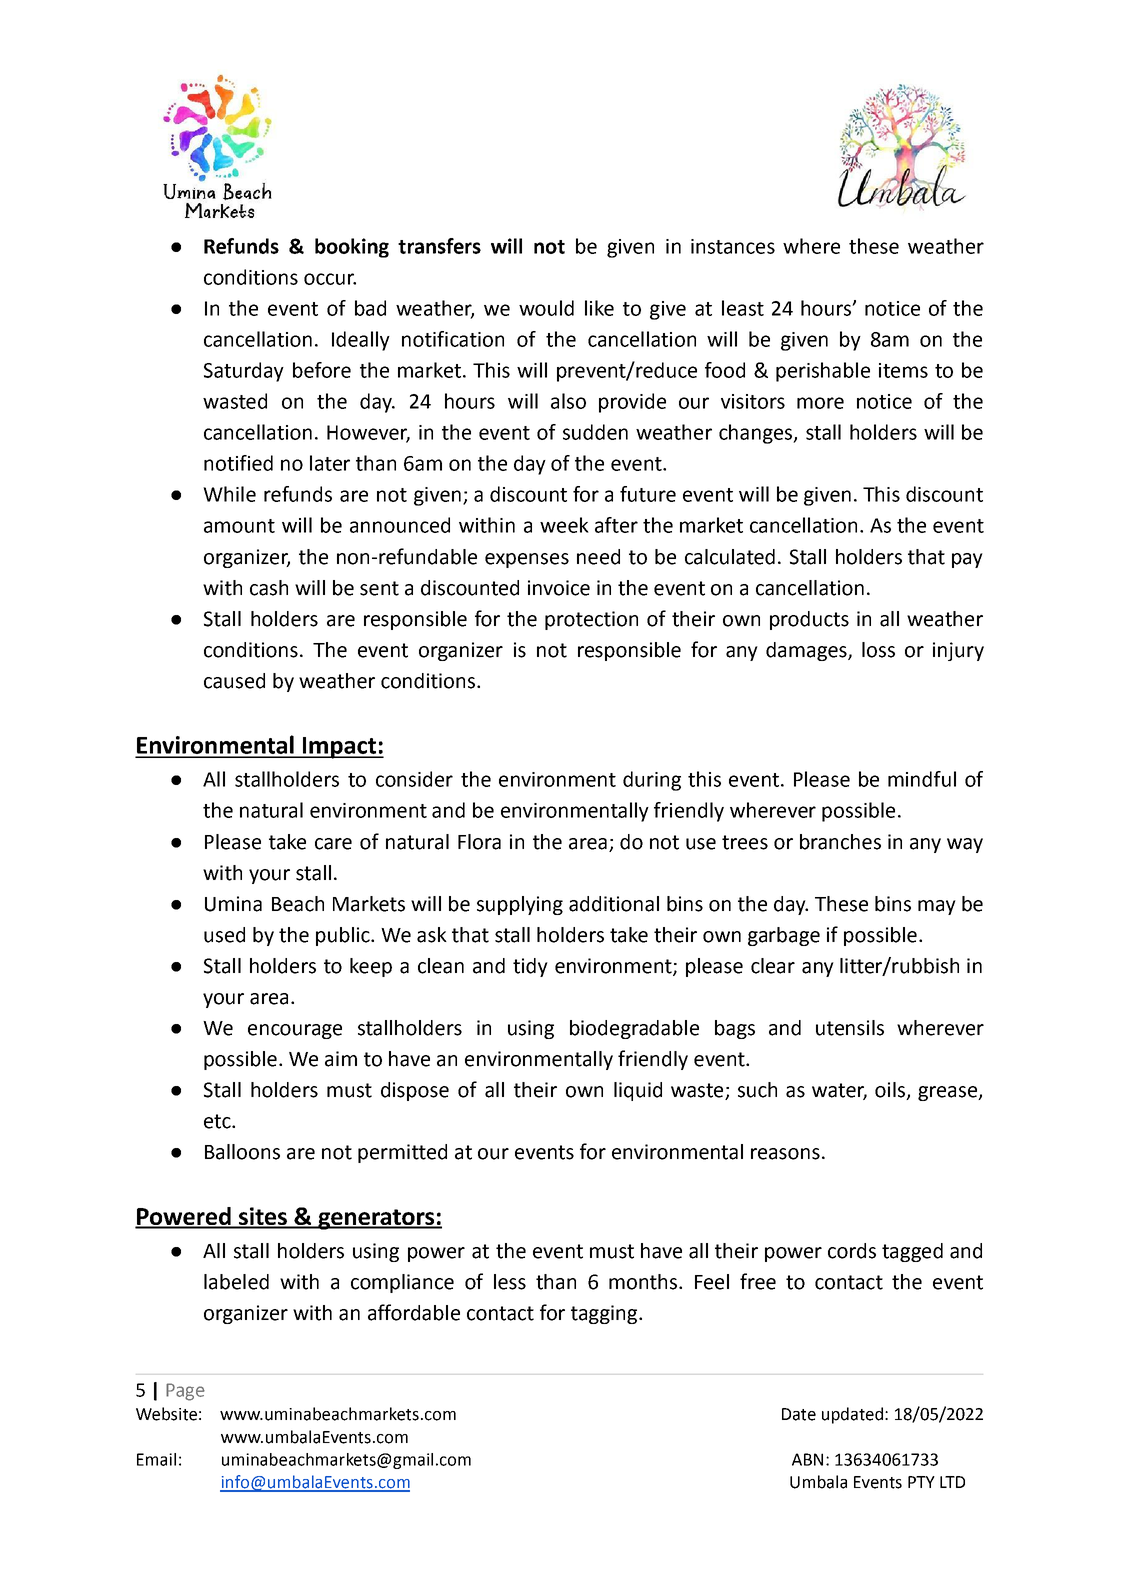 This screenshot has width=1121, height=1584. Describe the element at coordinates (840, 842) in the screenshot. I see `branches` at that location.
